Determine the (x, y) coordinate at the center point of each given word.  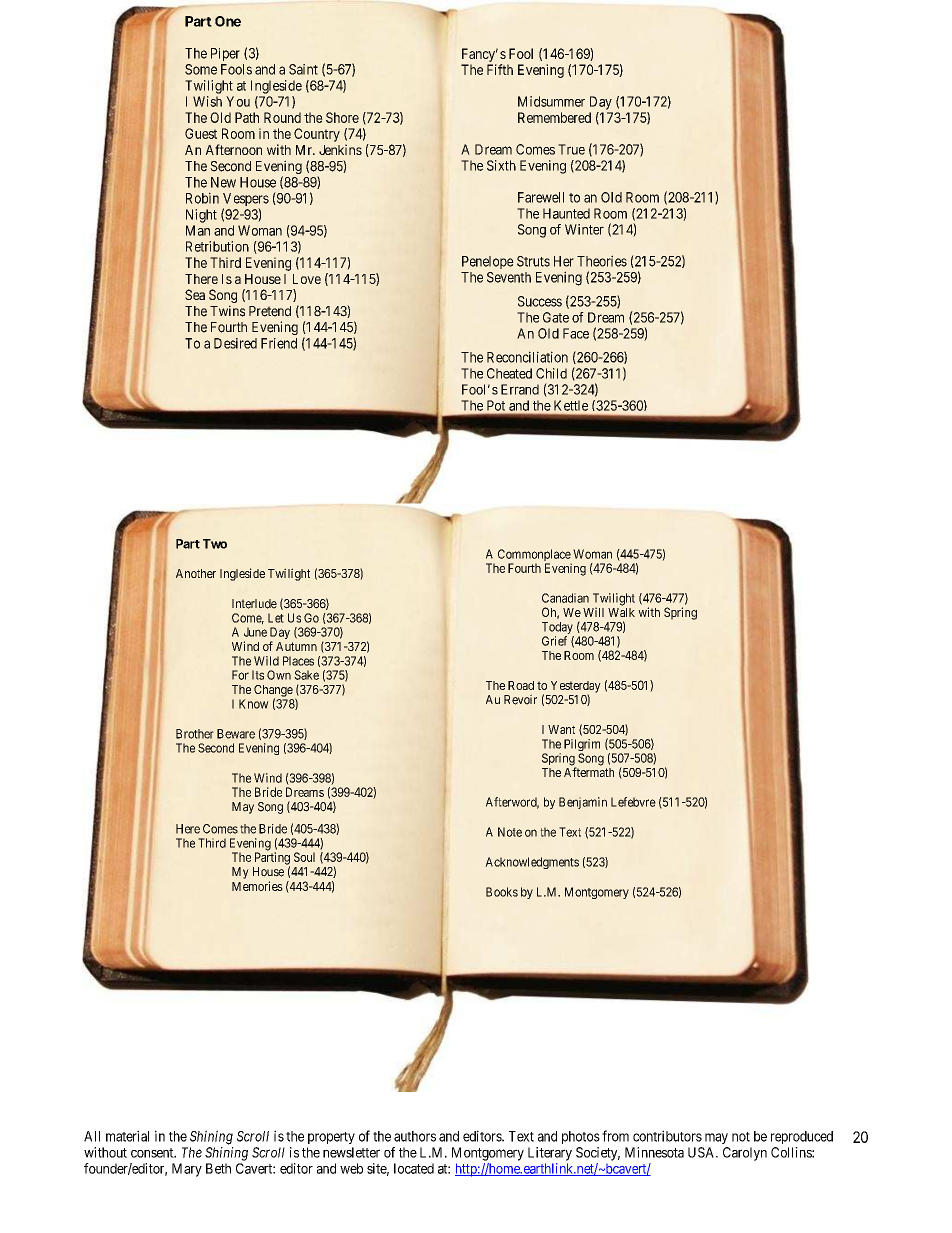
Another (196, 573)
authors (415, 1136)
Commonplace (535, 556)
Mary (187, 1170)
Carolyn (745, 1154)
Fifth (500, 69)
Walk (621, 612)
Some (201, 69)
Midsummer (551, 101)
